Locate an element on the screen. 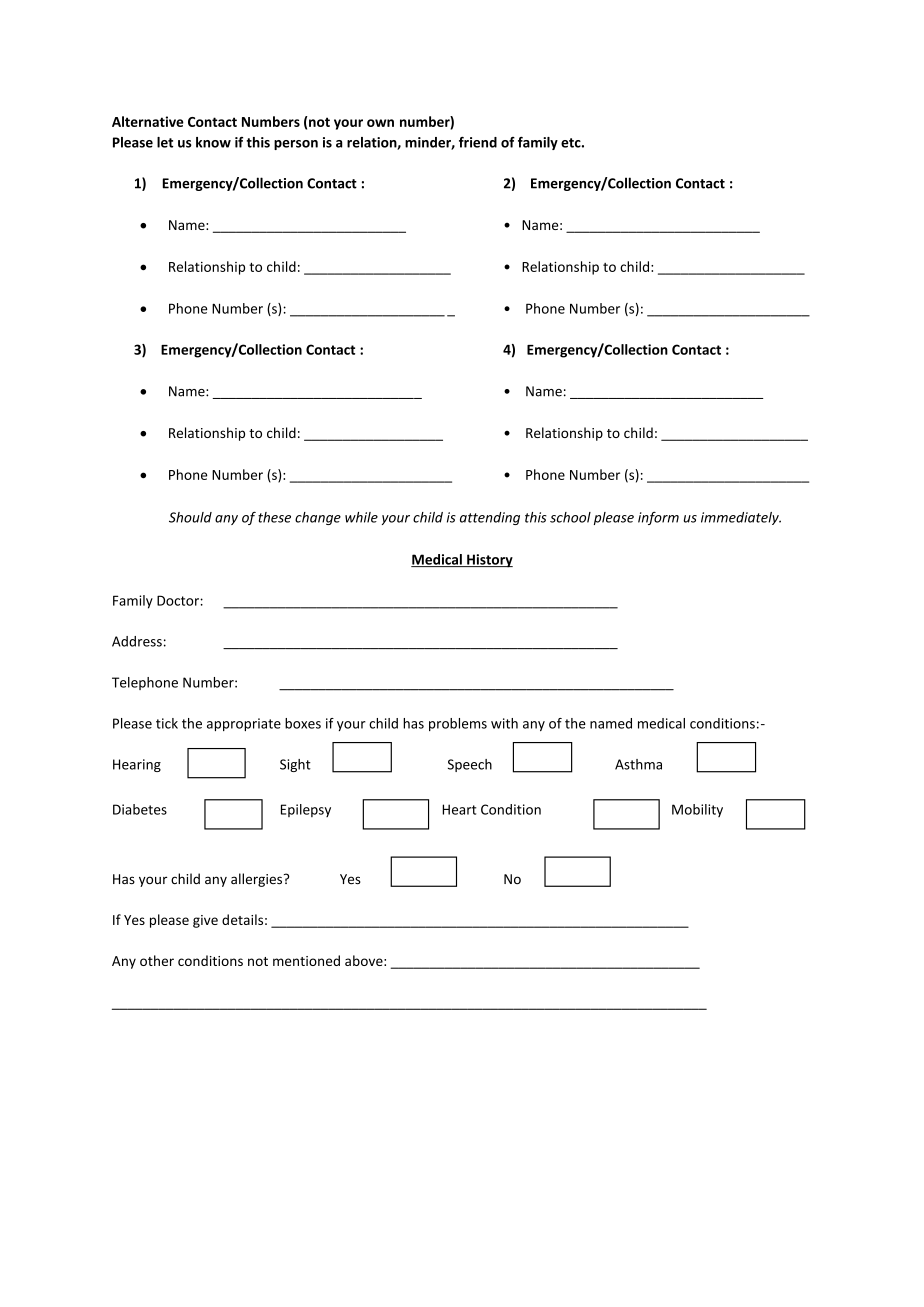 The image size is (924, 1307). Asthma is located at coordinates (638, 764).
